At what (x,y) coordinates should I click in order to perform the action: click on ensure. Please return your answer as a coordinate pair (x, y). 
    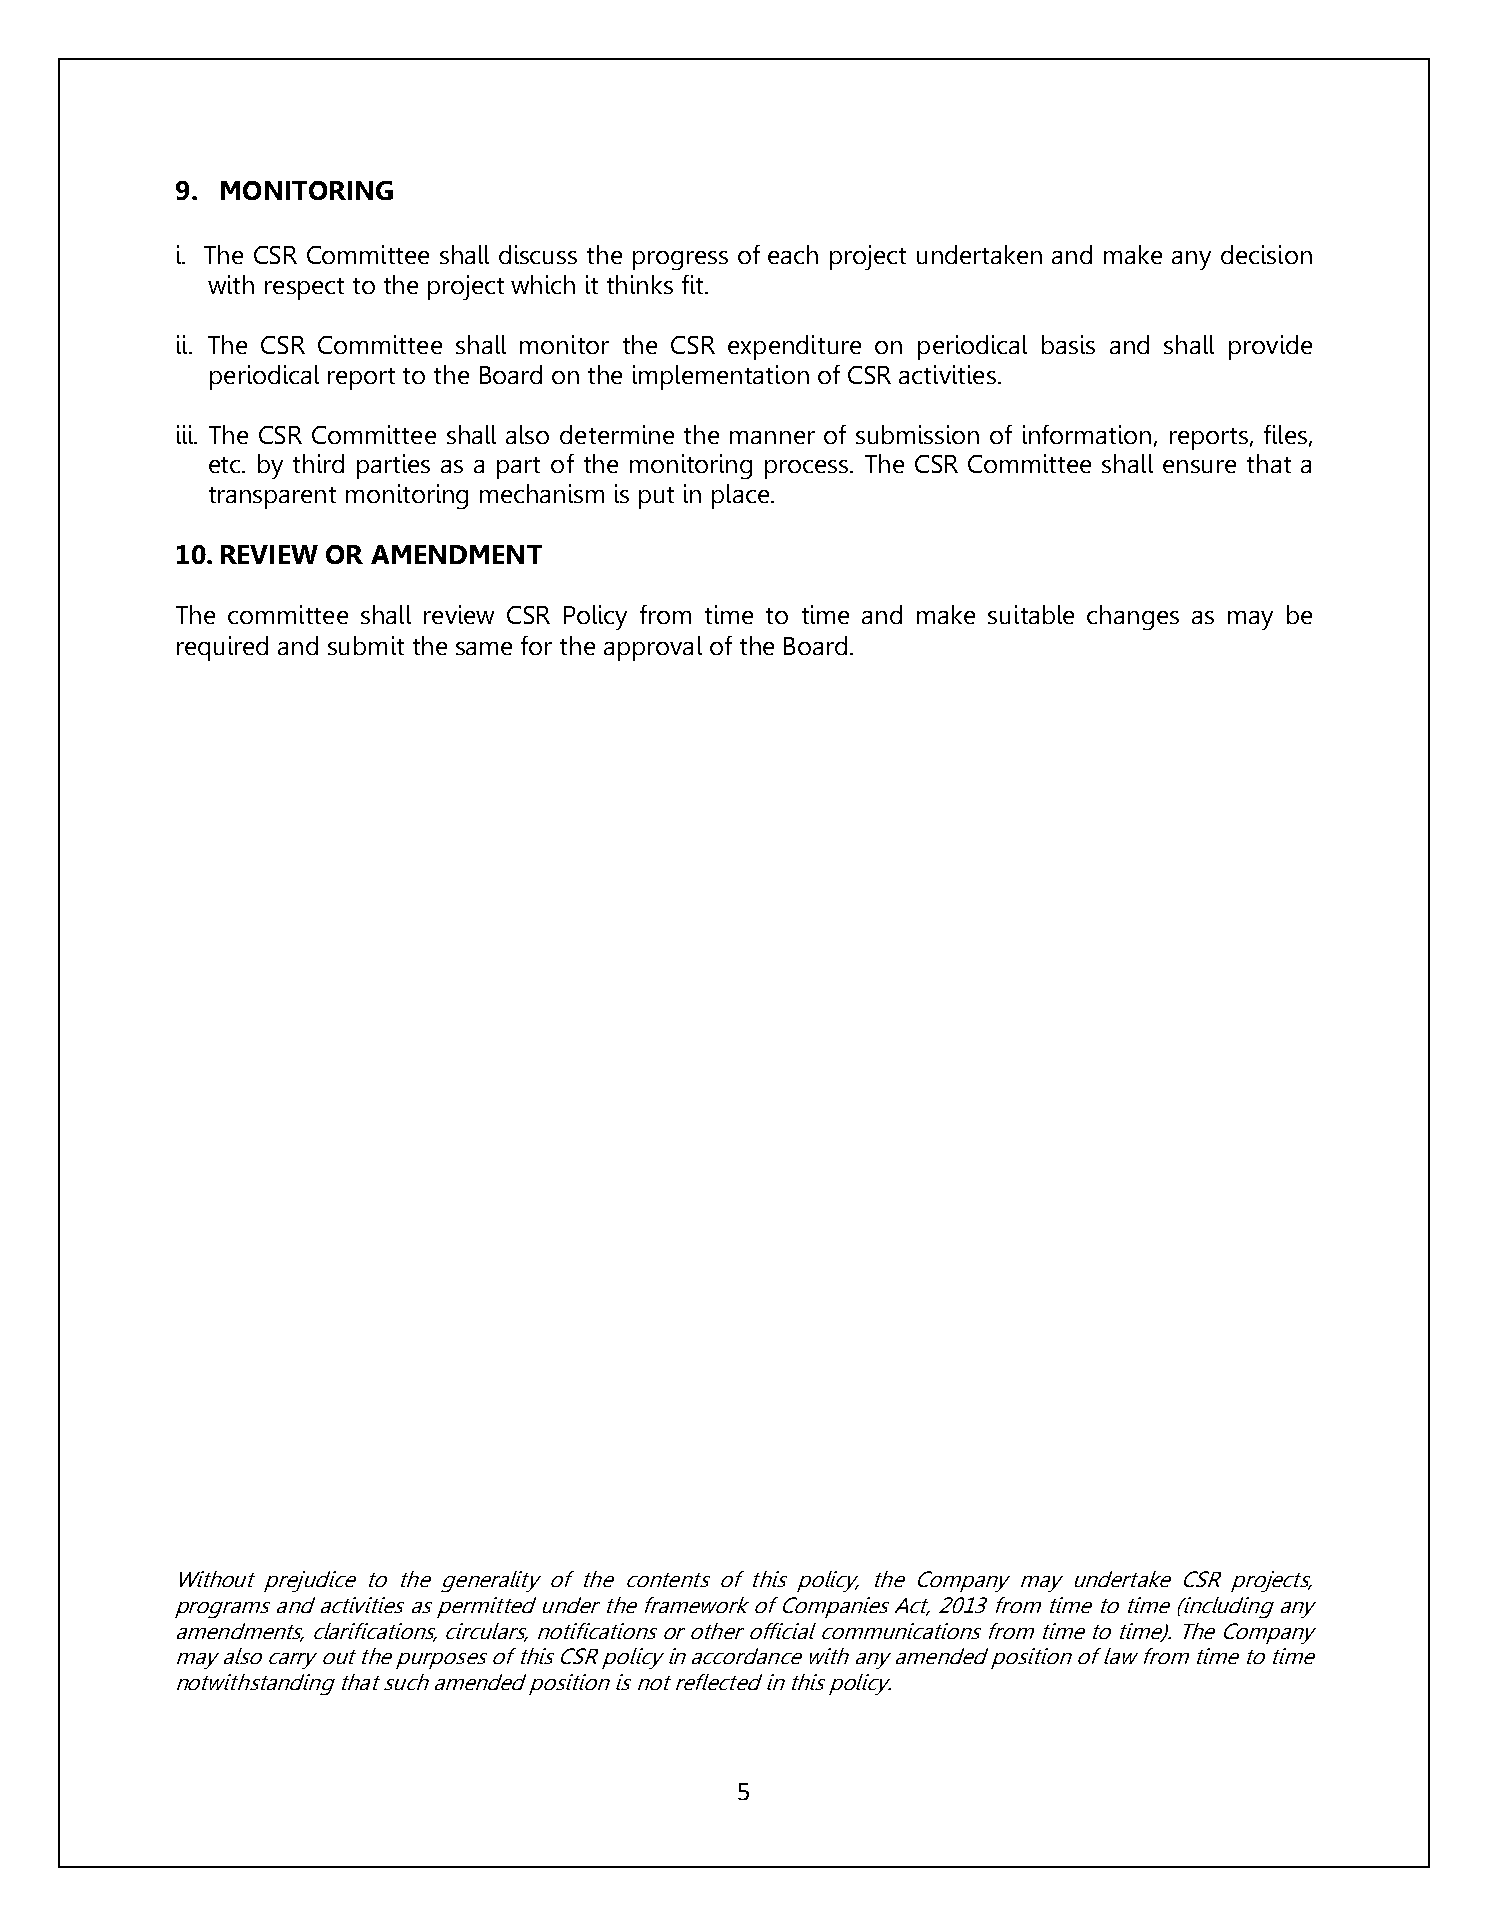
    Looking at the image, I should click on (1199, 466).
